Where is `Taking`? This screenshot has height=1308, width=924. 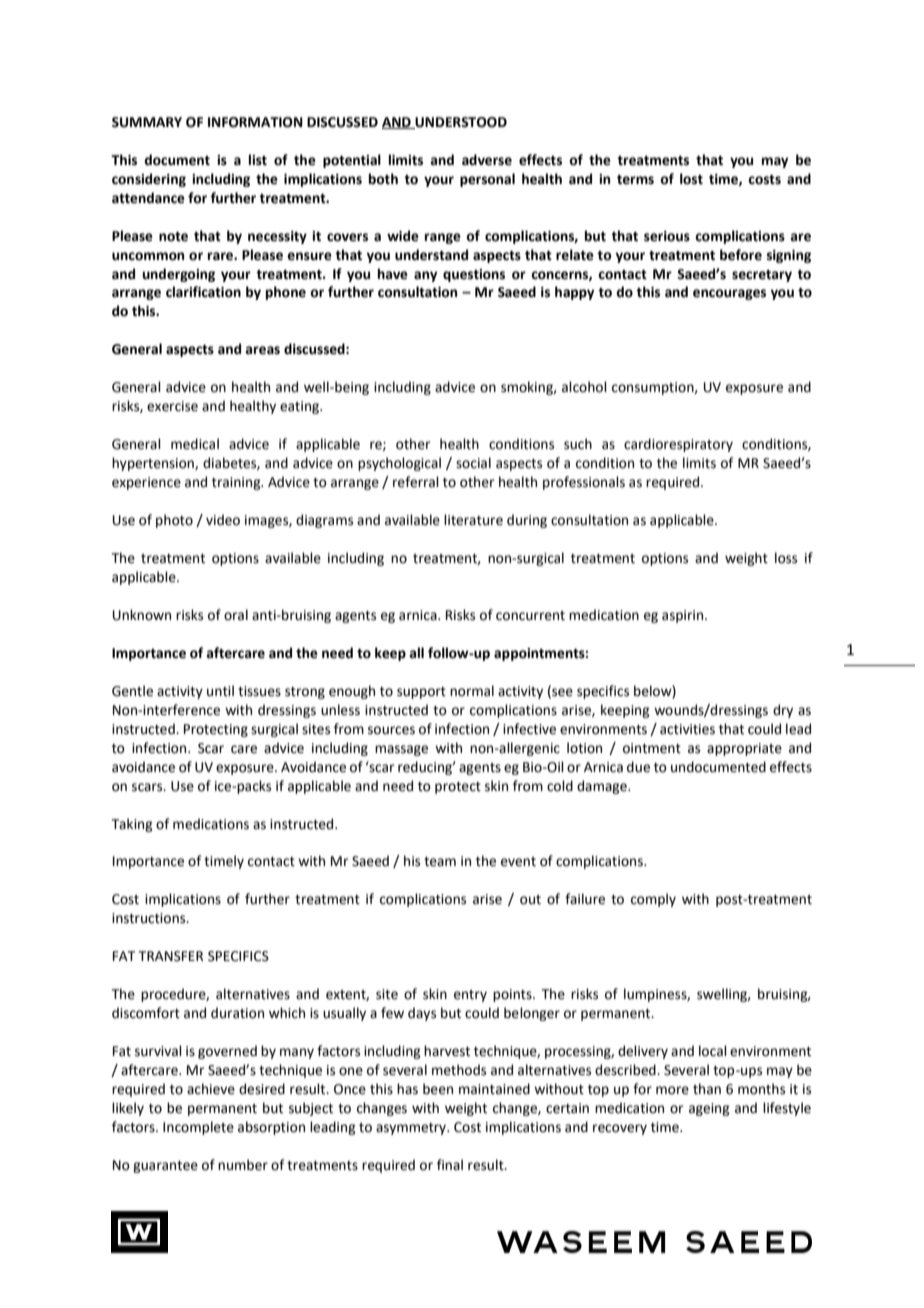
Taking is located at coordinates (132, 825).
